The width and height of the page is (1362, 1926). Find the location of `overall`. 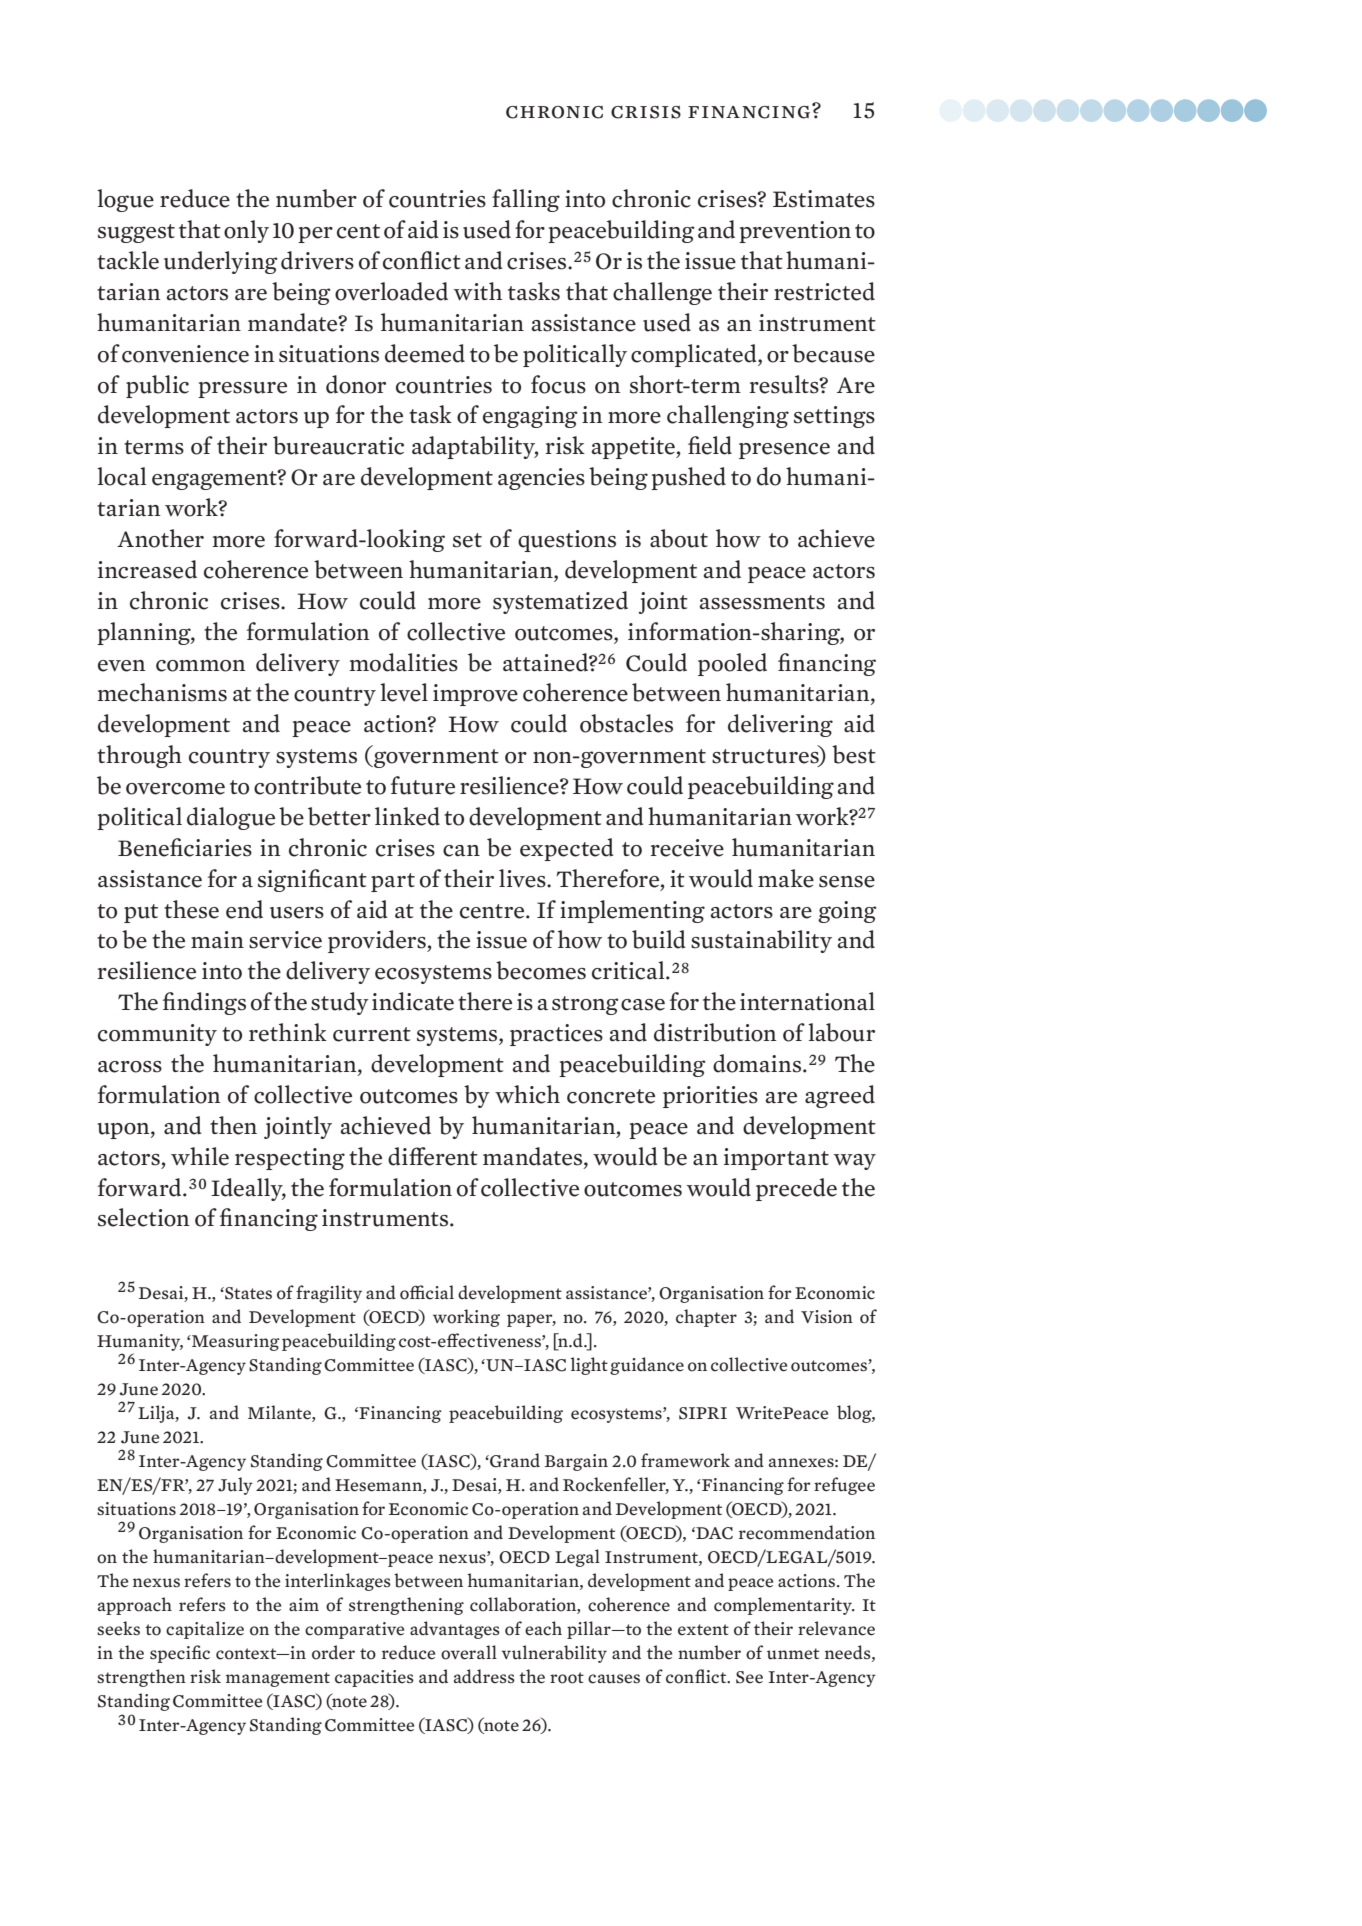

overall is located at coordinates (469, 1652).
